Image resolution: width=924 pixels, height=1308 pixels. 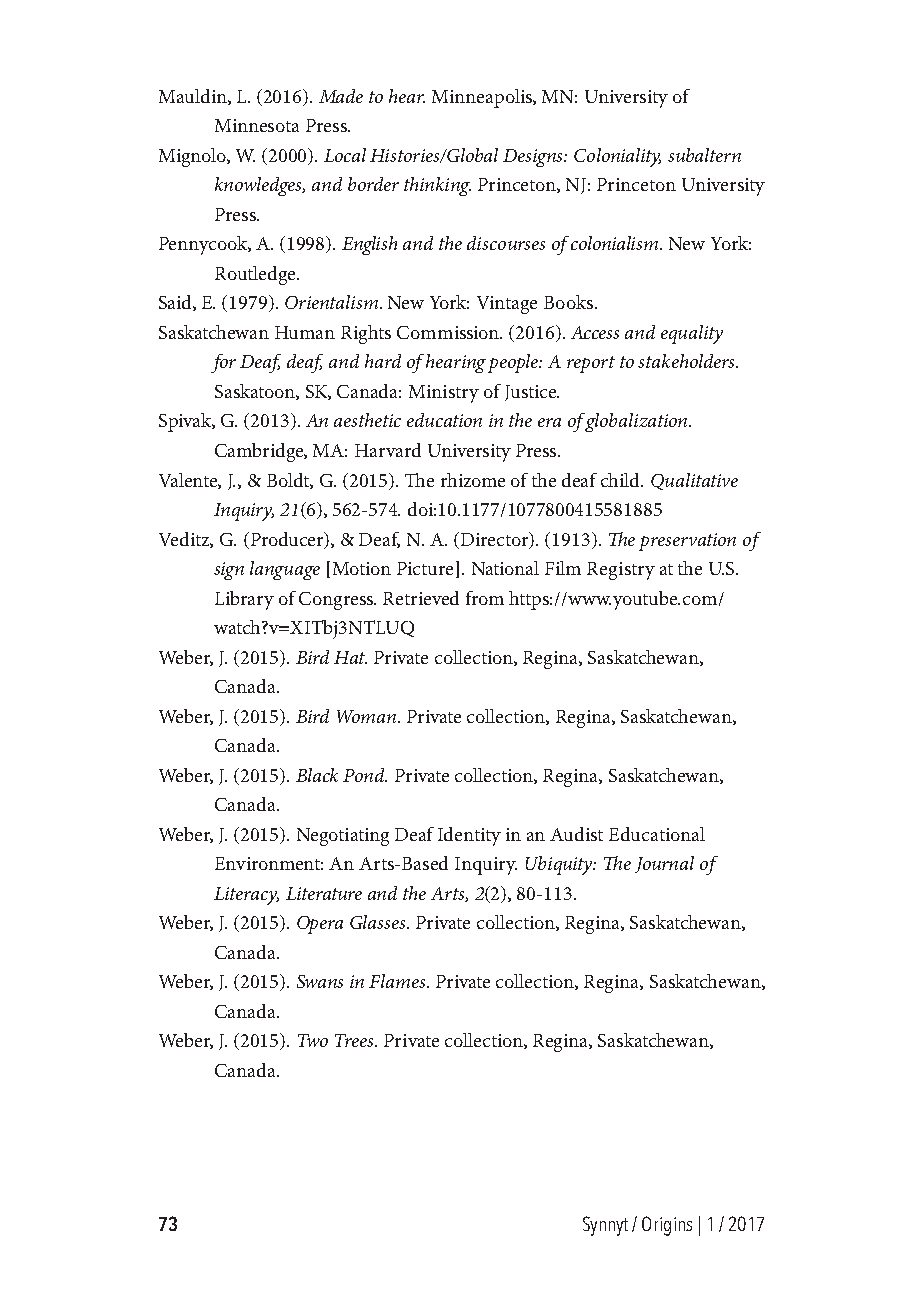 What do you see at coordinates (483, 98) in the screenshot?
I see `Minneapolis` at bounding box center [483, 98].
